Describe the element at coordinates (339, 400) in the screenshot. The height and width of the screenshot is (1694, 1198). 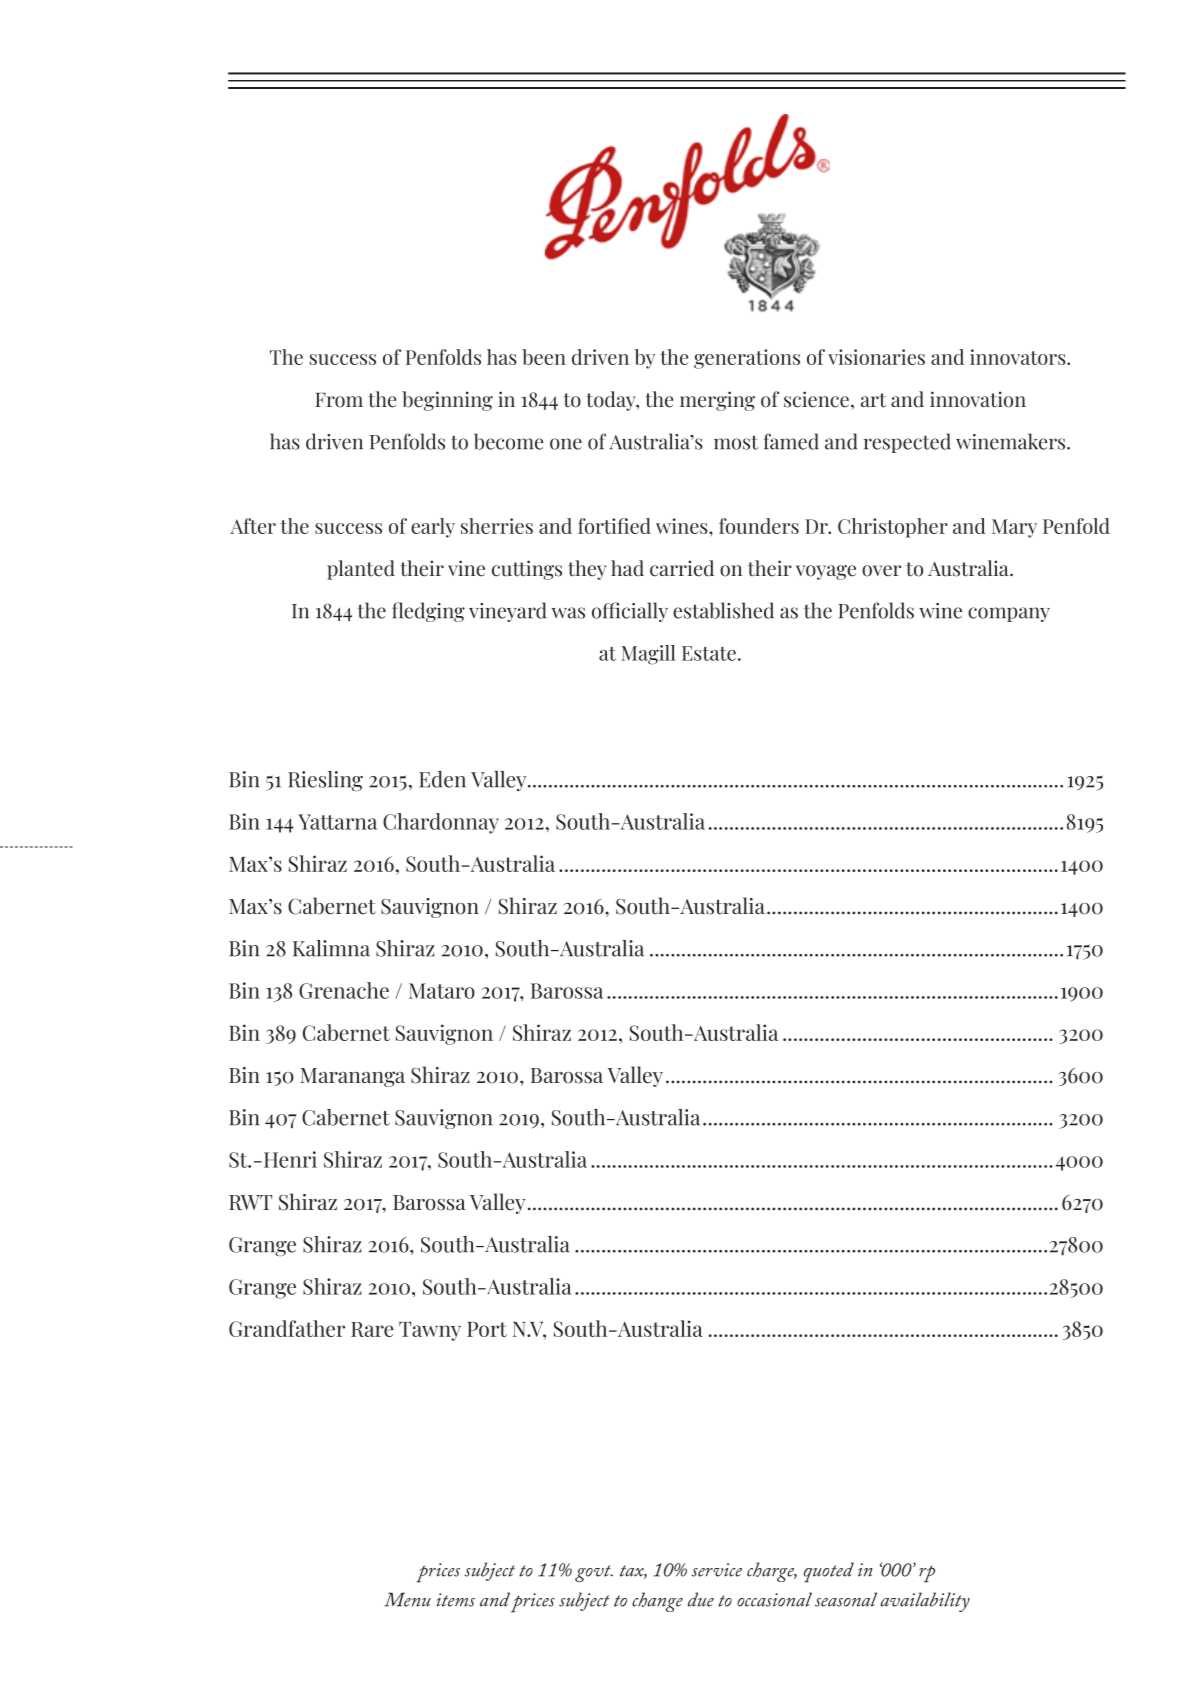
I see `From` at that location.
